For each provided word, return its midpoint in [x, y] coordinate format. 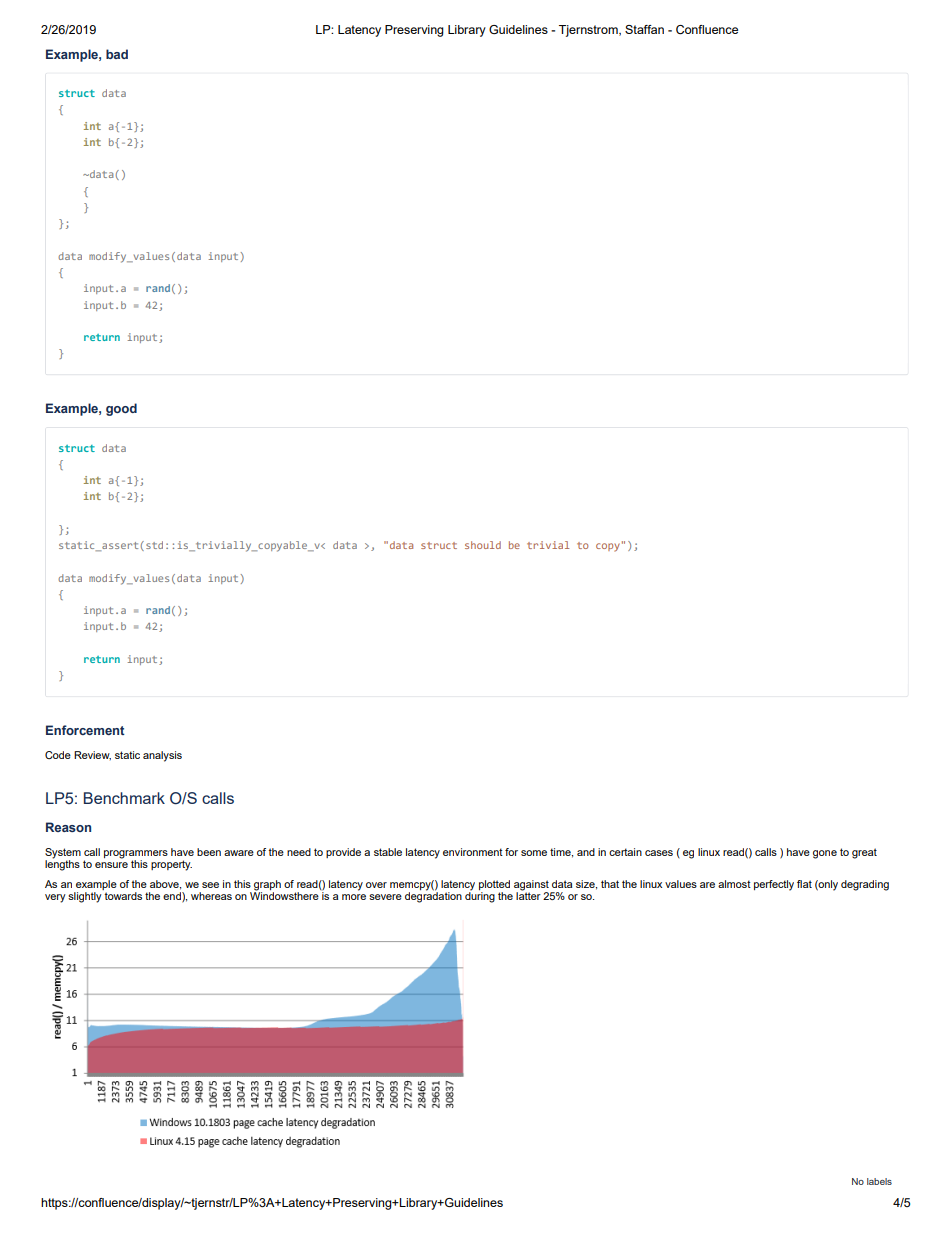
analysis [162, 756]
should [483, 545]
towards [123, 896]
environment [473, 852]
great [864, 853]
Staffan [644, 29]
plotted [494, 886]
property [171, 865]
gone [825, 854]
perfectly [774, 885]
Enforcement [85, 730]
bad [117, 54]
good [121, 409]
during [480, 896]
